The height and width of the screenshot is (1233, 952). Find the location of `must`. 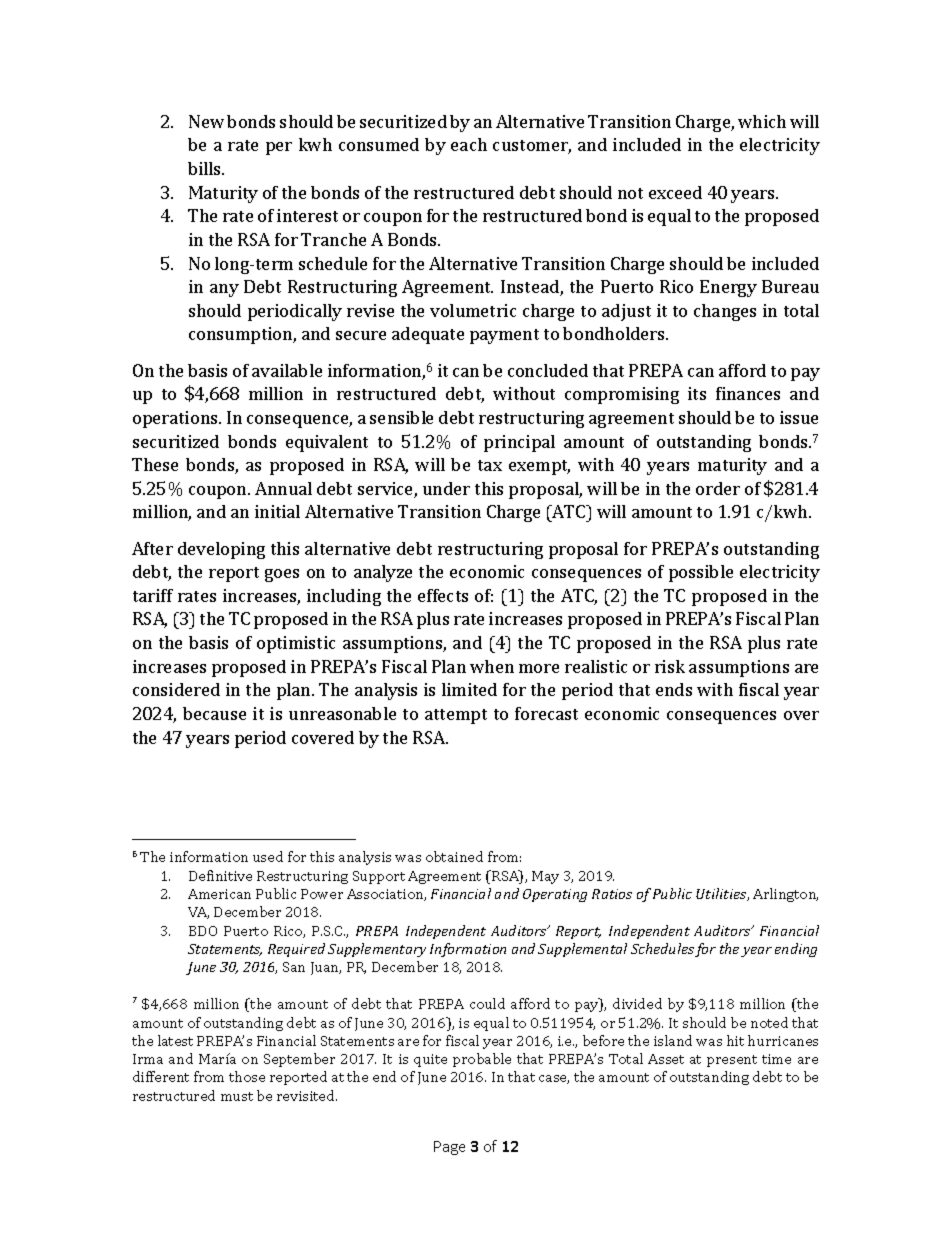

must is located at coordinates (237, 1096).
